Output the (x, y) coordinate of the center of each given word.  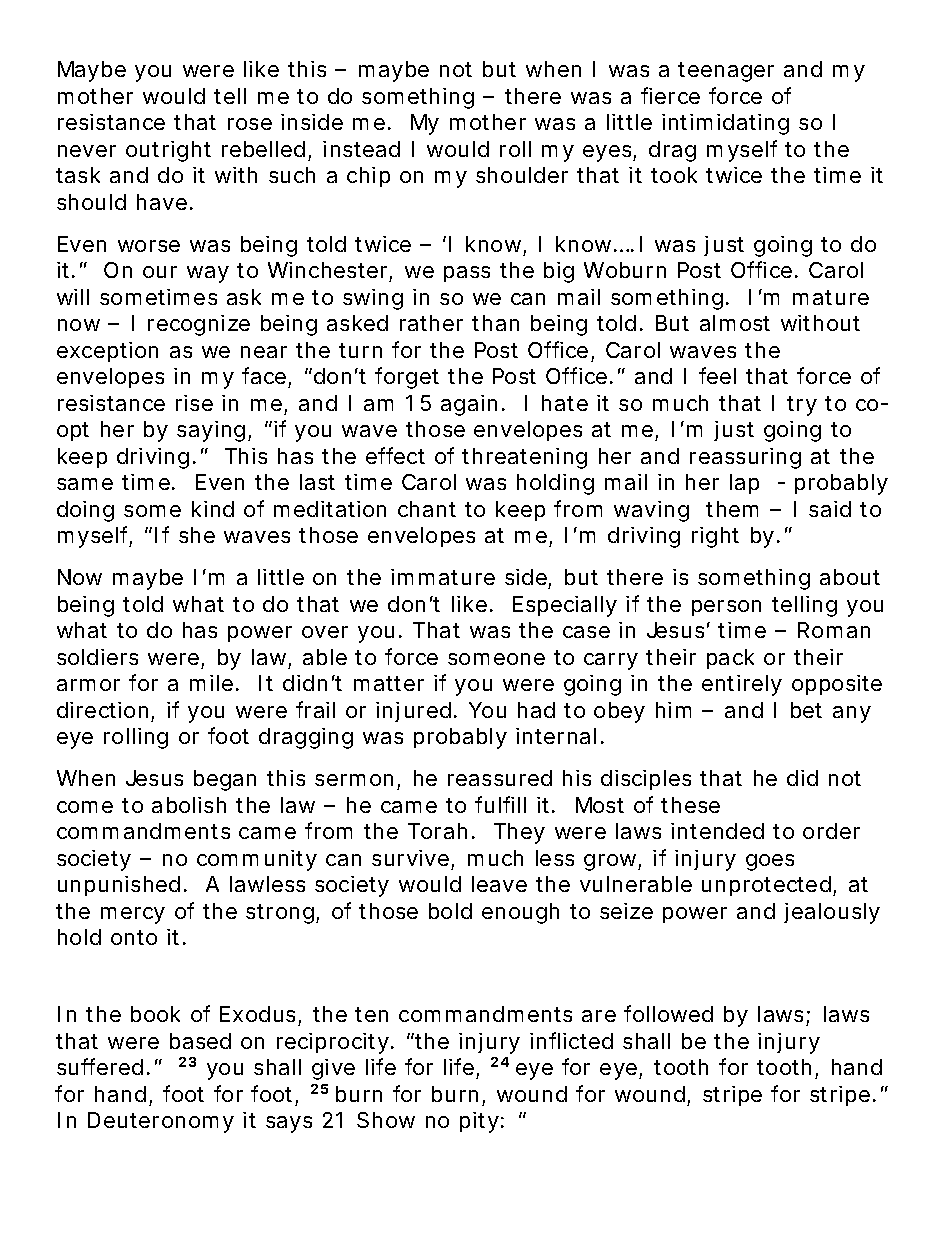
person (726, 608)
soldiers (97, 657)
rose (250, 124)
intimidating (725, 124)
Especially (565, 606)
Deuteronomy (161, 1122)
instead (361, 149)
